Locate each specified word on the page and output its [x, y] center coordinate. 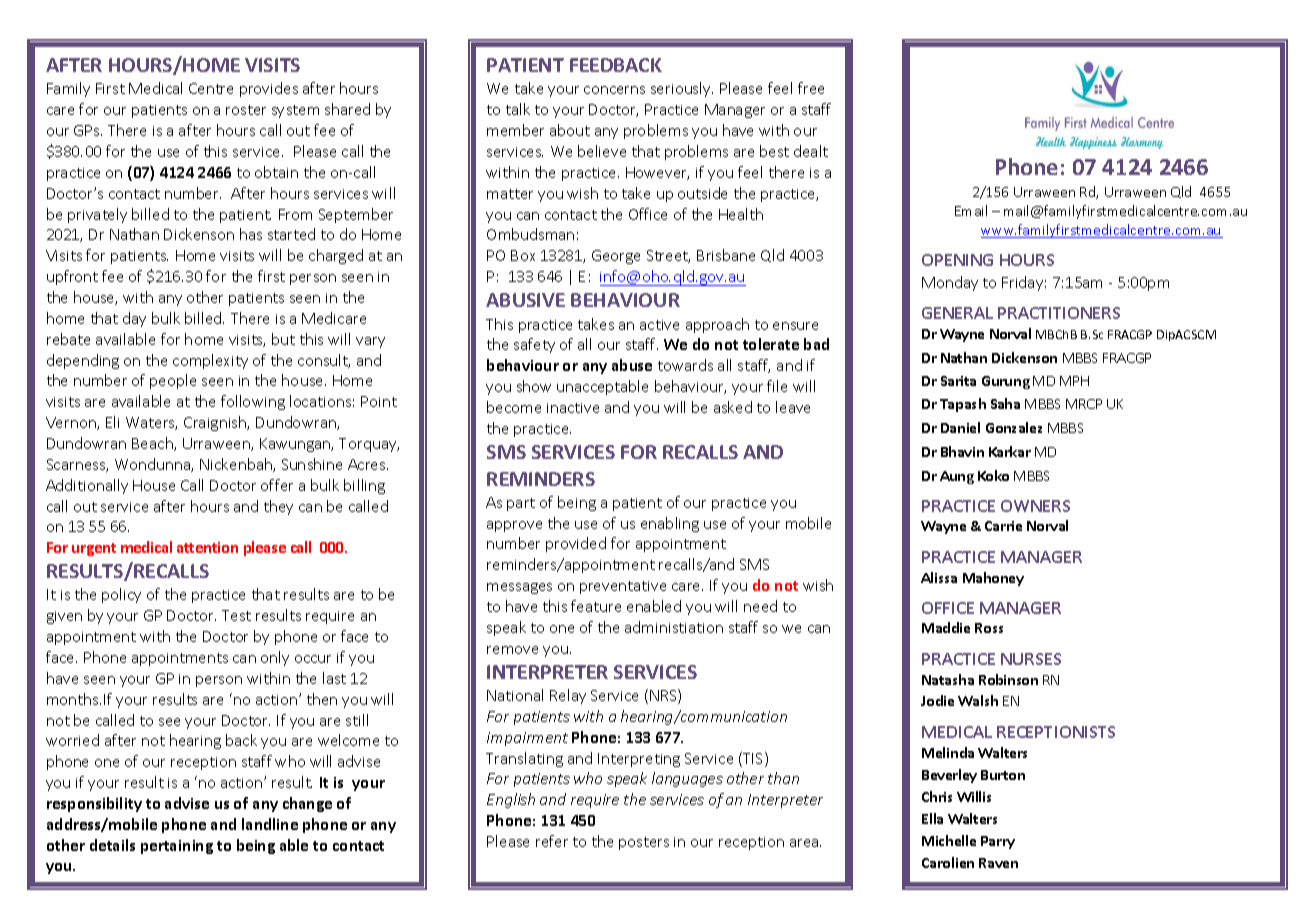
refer [552, 841]
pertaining [177, 847]
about [570, 130]
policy [121, 595]
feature [596, 606]
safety [534, 345]
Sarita [958, 381]
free [811, 88]
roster [246, 110]
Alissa [939, 577]
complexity [210, 361]
